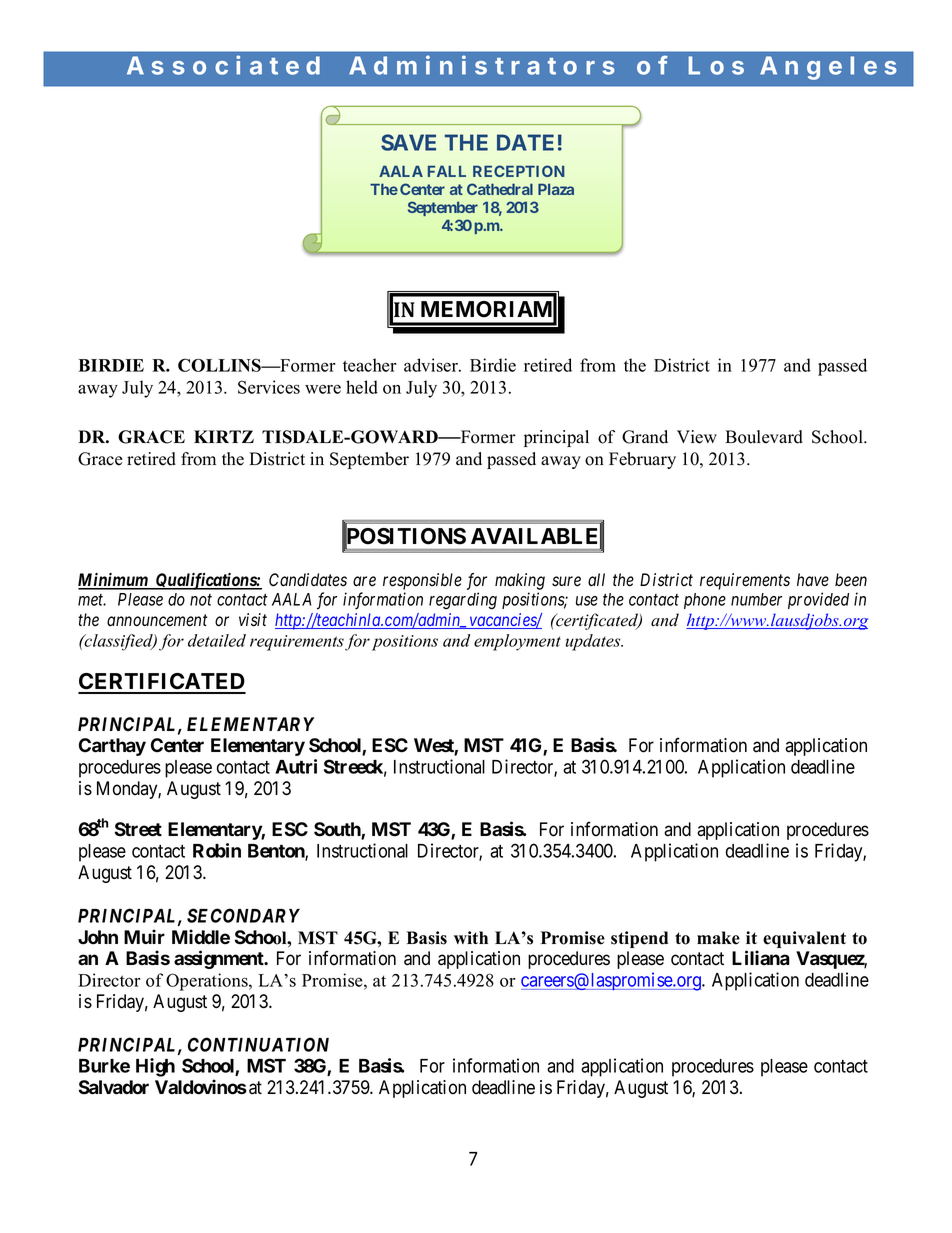 The height and width of the screenshot is (1233, 952). Describe the element at coordinates (157, 620) in the screenshot. I see `announcement` at that location.
